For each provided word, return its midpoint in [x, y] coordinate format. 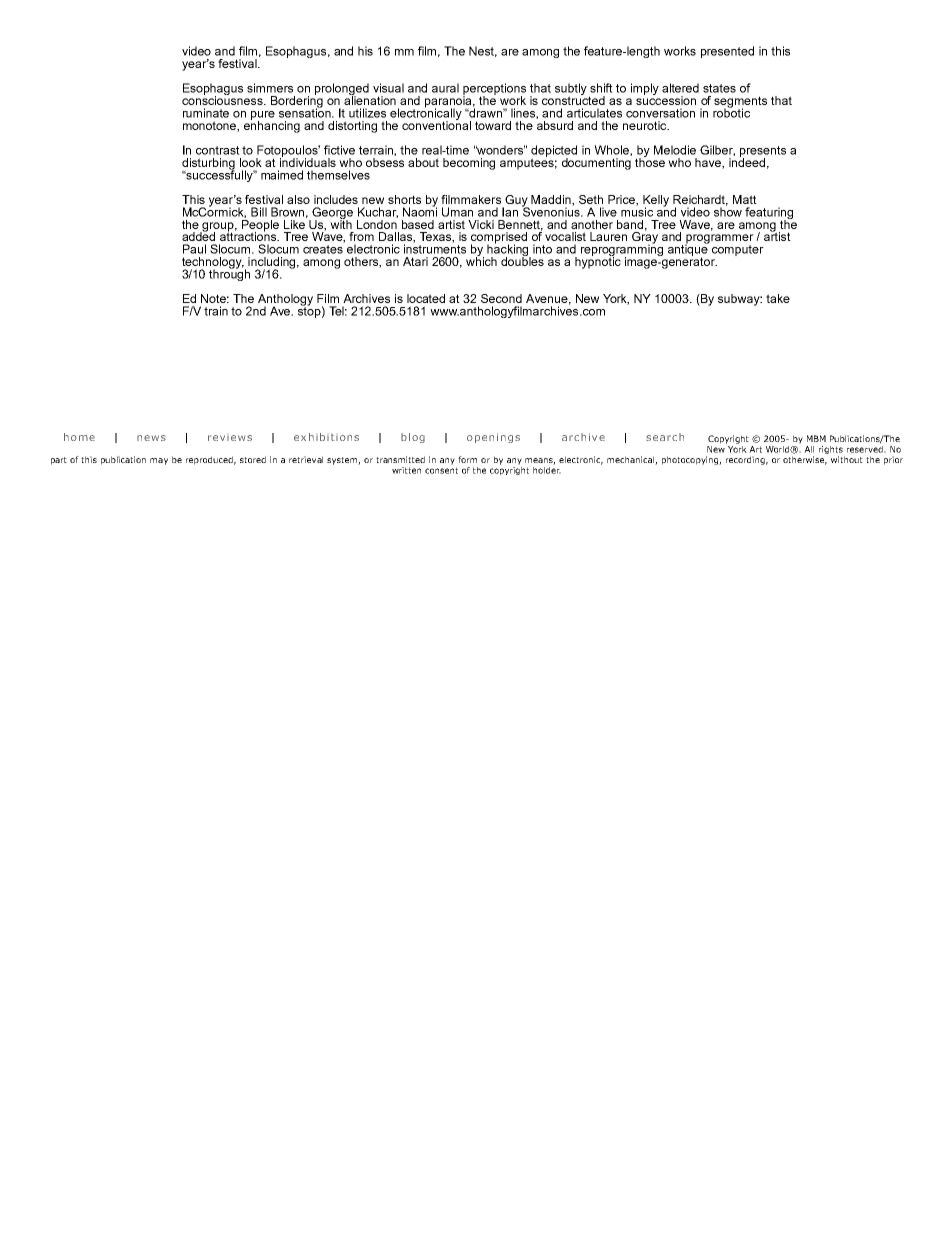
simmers [270, 88]
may [159, 461]
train [216, 311]
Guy [516, 202]
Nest [483, 51]
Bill [259, 212]
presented [727, 52]
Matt [745, 199]
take [778, 298]
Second [501, 298]
